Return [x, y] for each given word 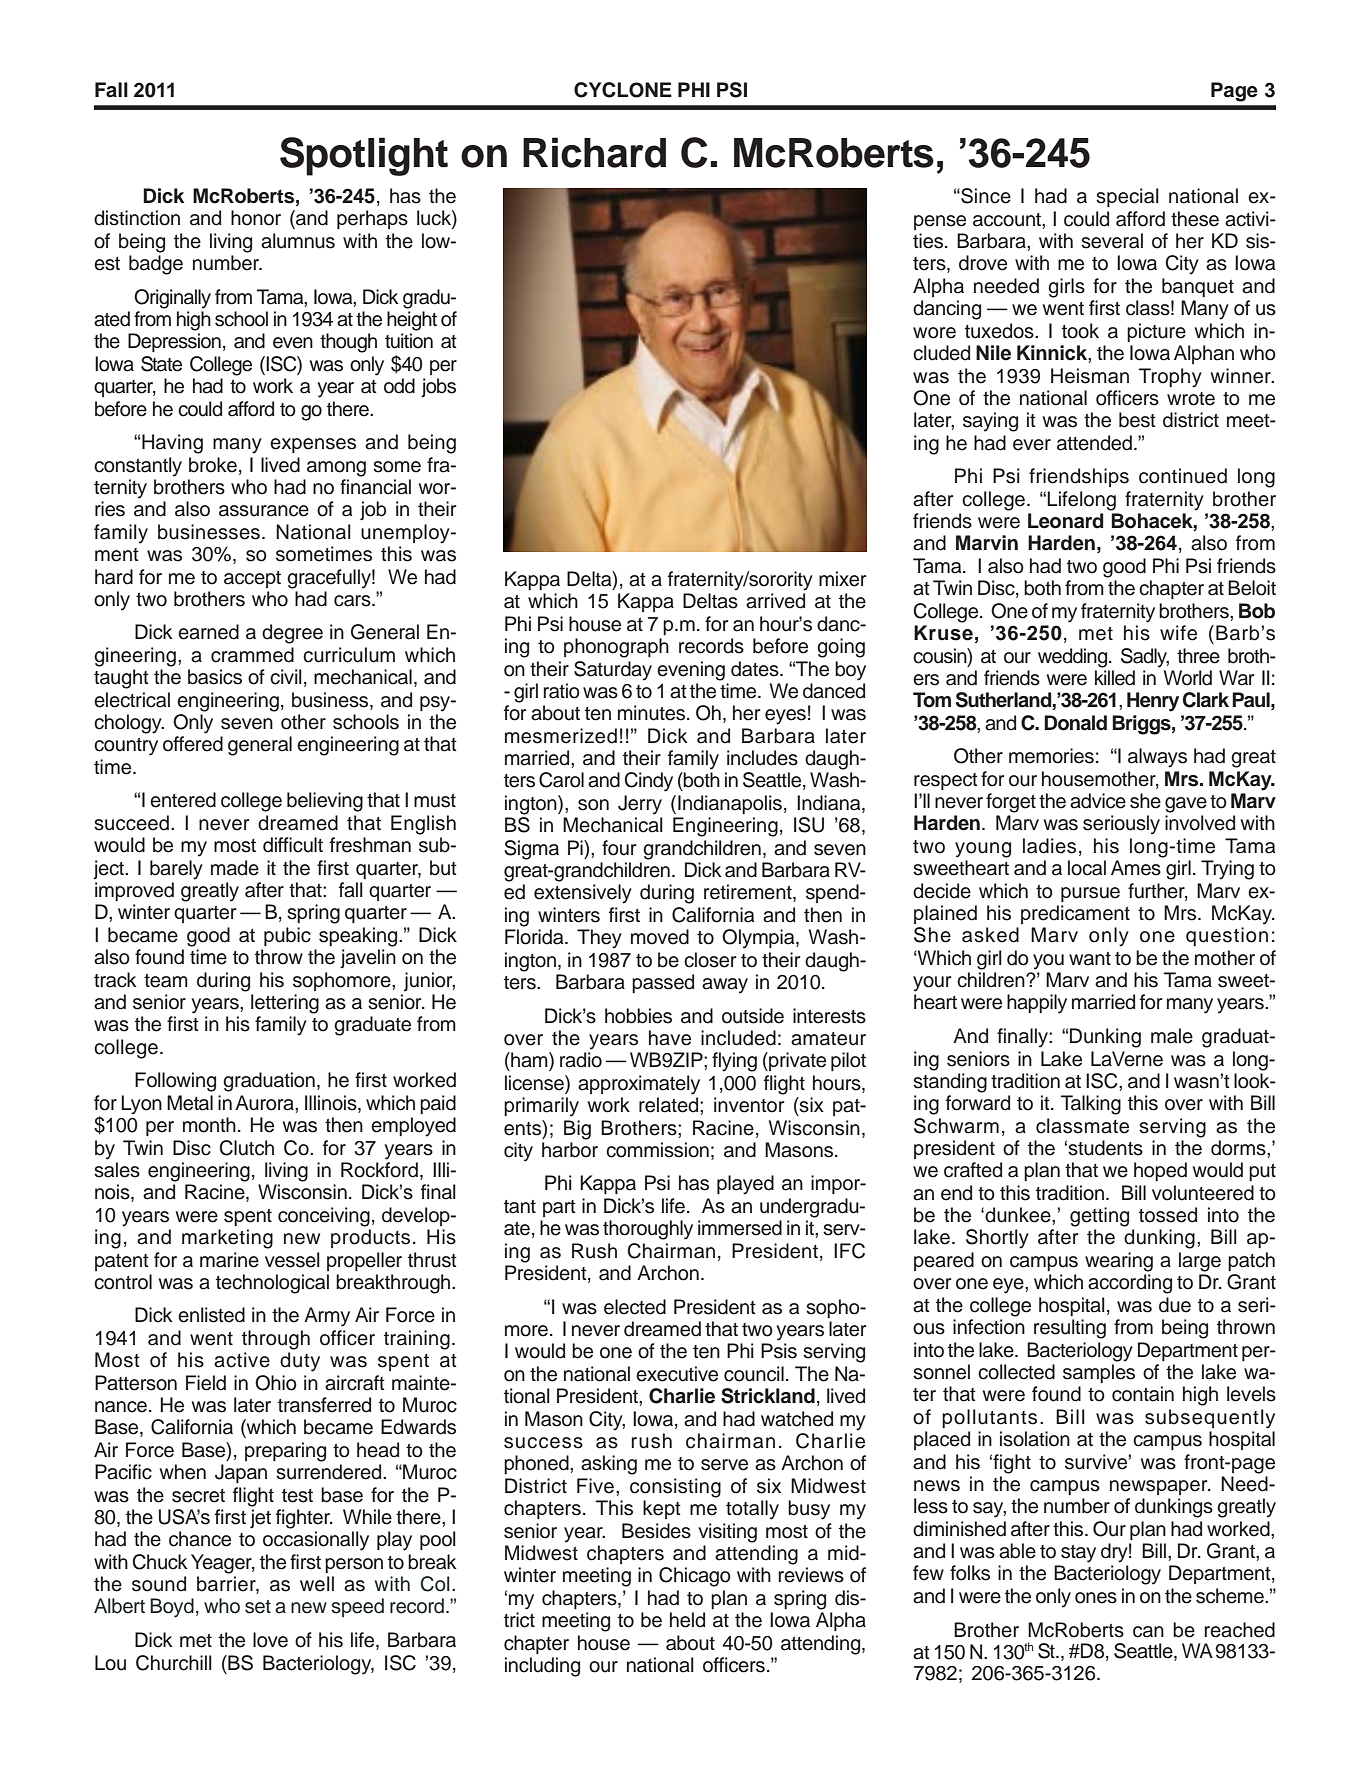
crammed [252, 655]
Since [985, 196]
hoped [1160, 1171]
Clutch [247, 1148]
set [258, 1607]
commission [657, 1150]
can [1148, 1632]
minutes [653, 713]
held [687, 1620]
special [1127, 197]
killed [1115, 678]
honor [256, 218]
